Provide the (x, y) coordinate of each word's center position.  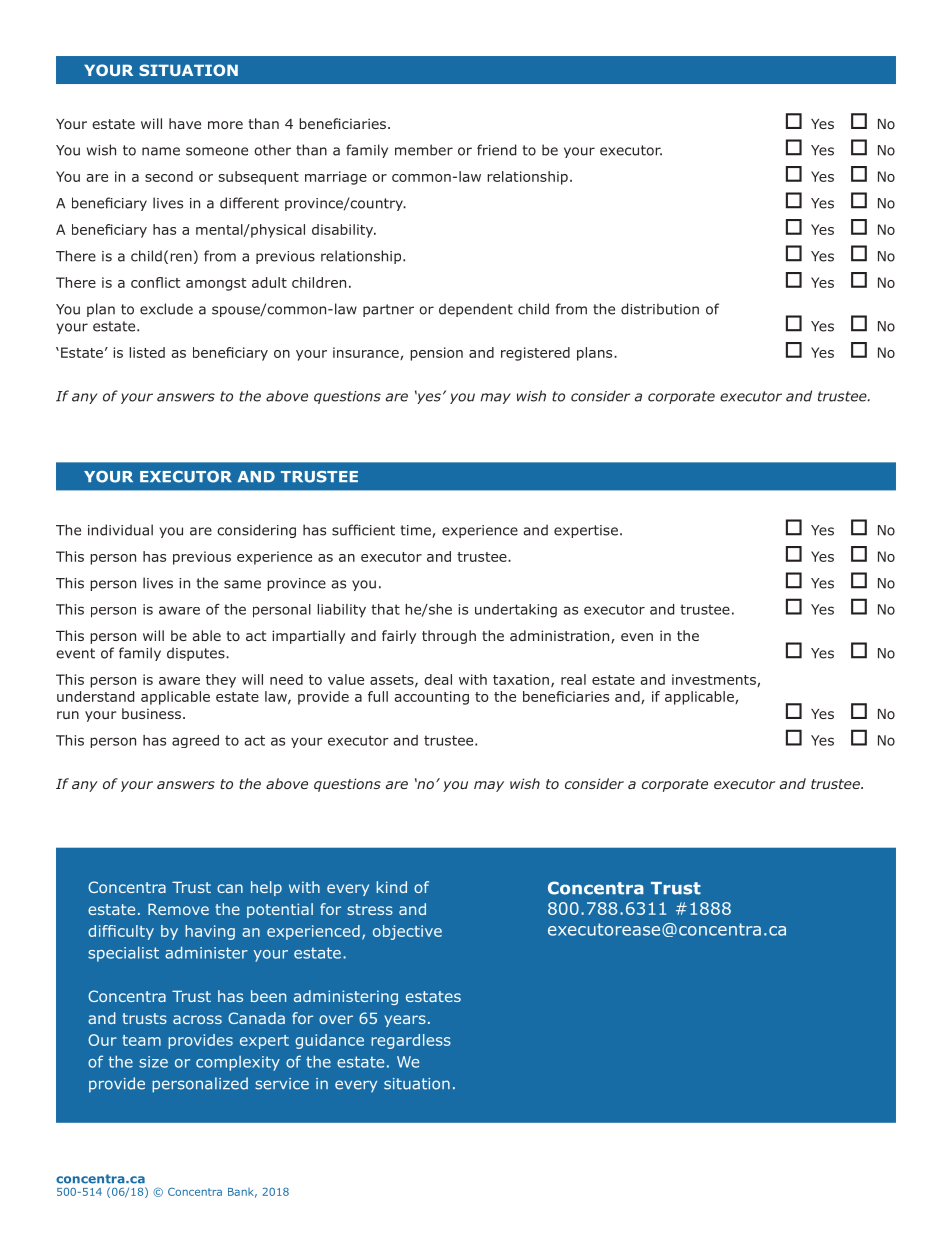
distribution (660, 309)
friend (496, 150)
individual (120, 530)
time (416, 531)
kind (392, 887)
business (151, 713)
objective (407, 932)
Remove (178, 909)
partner (388, 310)
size (153, 1062)
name (161, 151)
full (378, 696)
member (424, 150)
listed (147, 352)
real (573, 679)
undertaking (516, 611)
